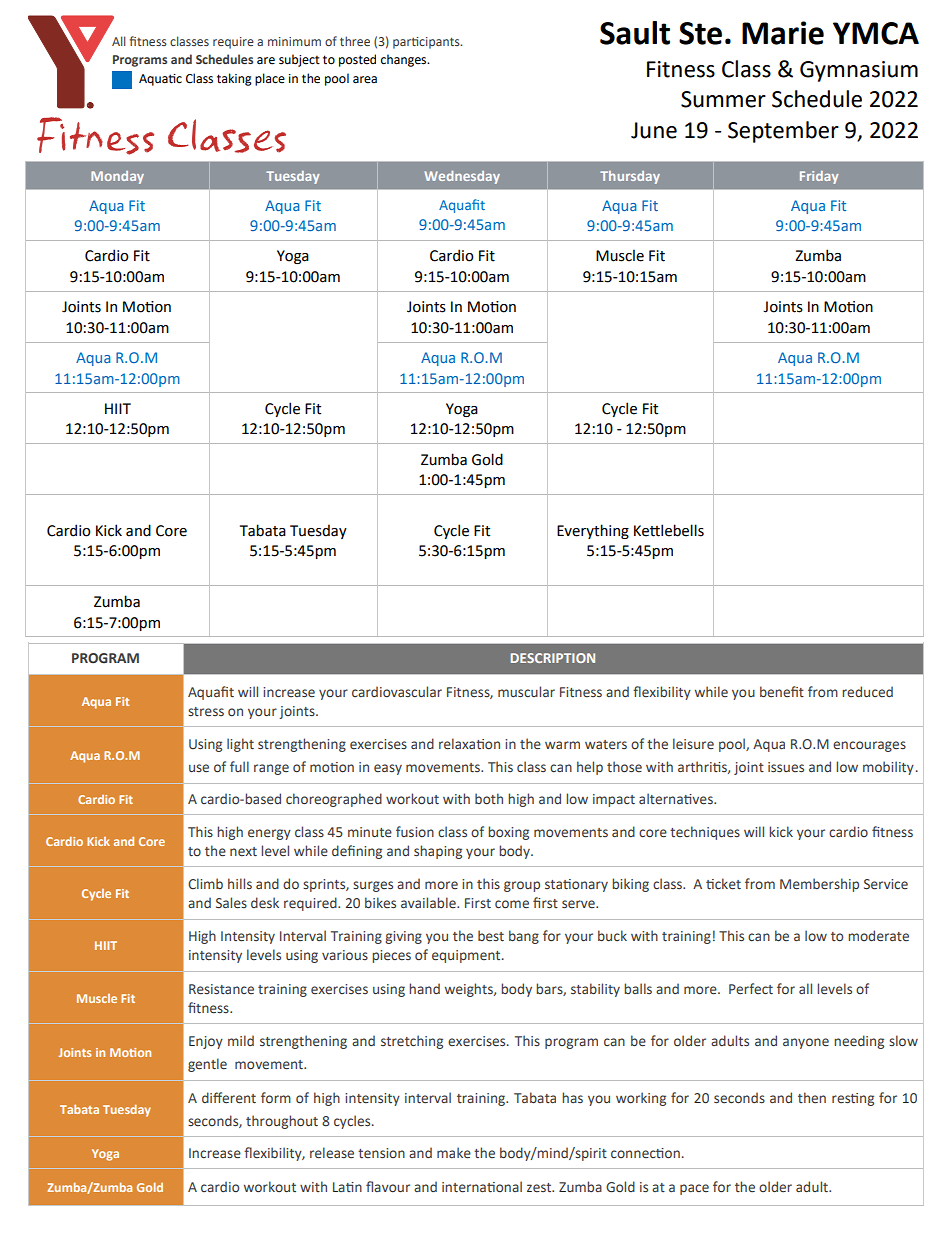 Image resolution: width=952 pixels, height=1233 pixels. What do you see at coordinates (229, 1098) in the document?
I see `different` at bounding box center [229, 1098].
